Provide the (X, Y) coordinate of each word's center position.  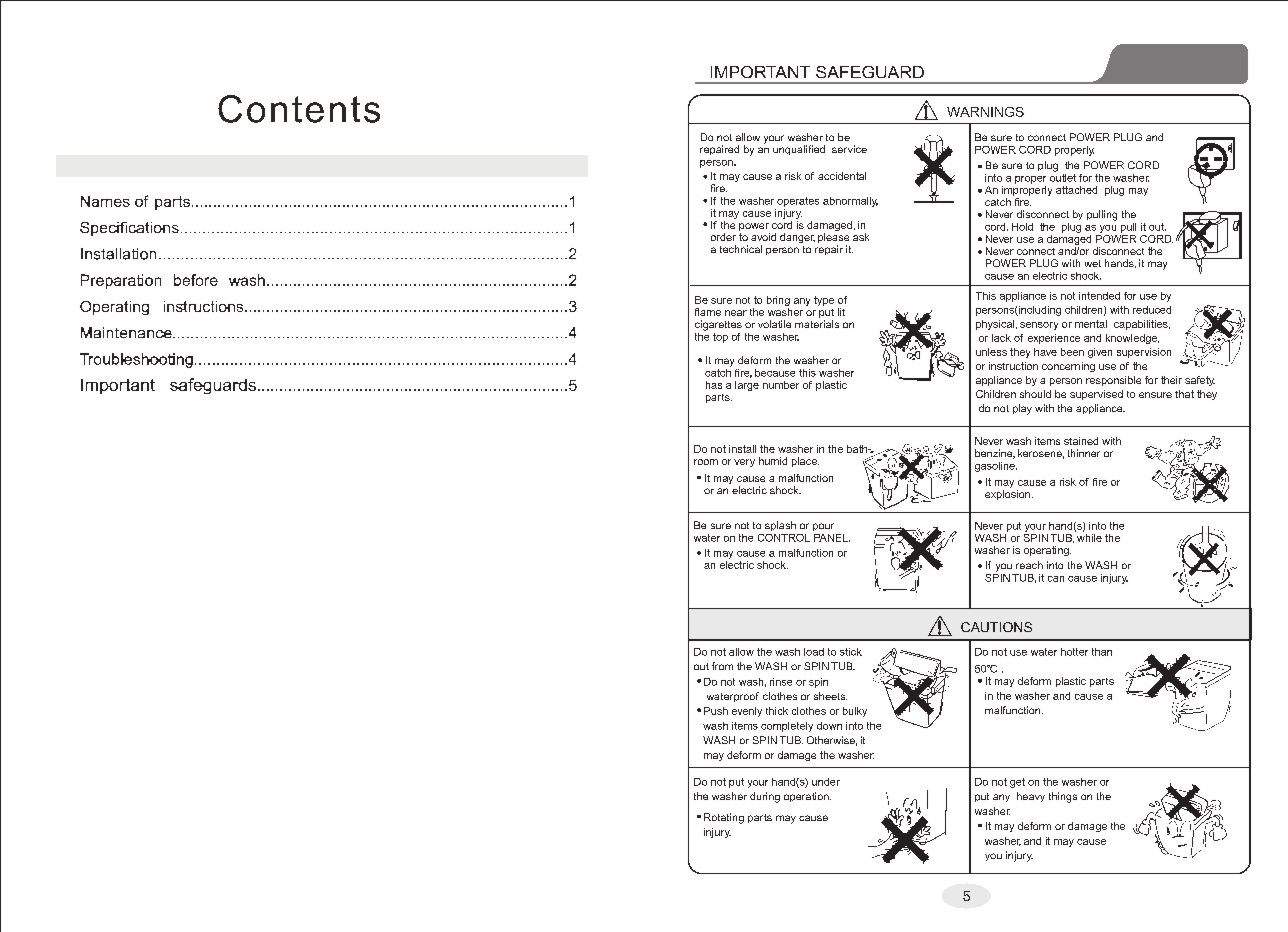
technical (741, 249)
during (765, 797)
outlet (1063, 176)
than (1102, 652)
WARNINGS (985, 112)
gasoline (996, 467)
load (814, 652)
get (1017, 783)
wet (1093, 263)
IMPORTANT (760, 72)
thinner (1084, 453)
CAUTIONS (996, 627)
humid (773, 461)
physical (996, 325)
